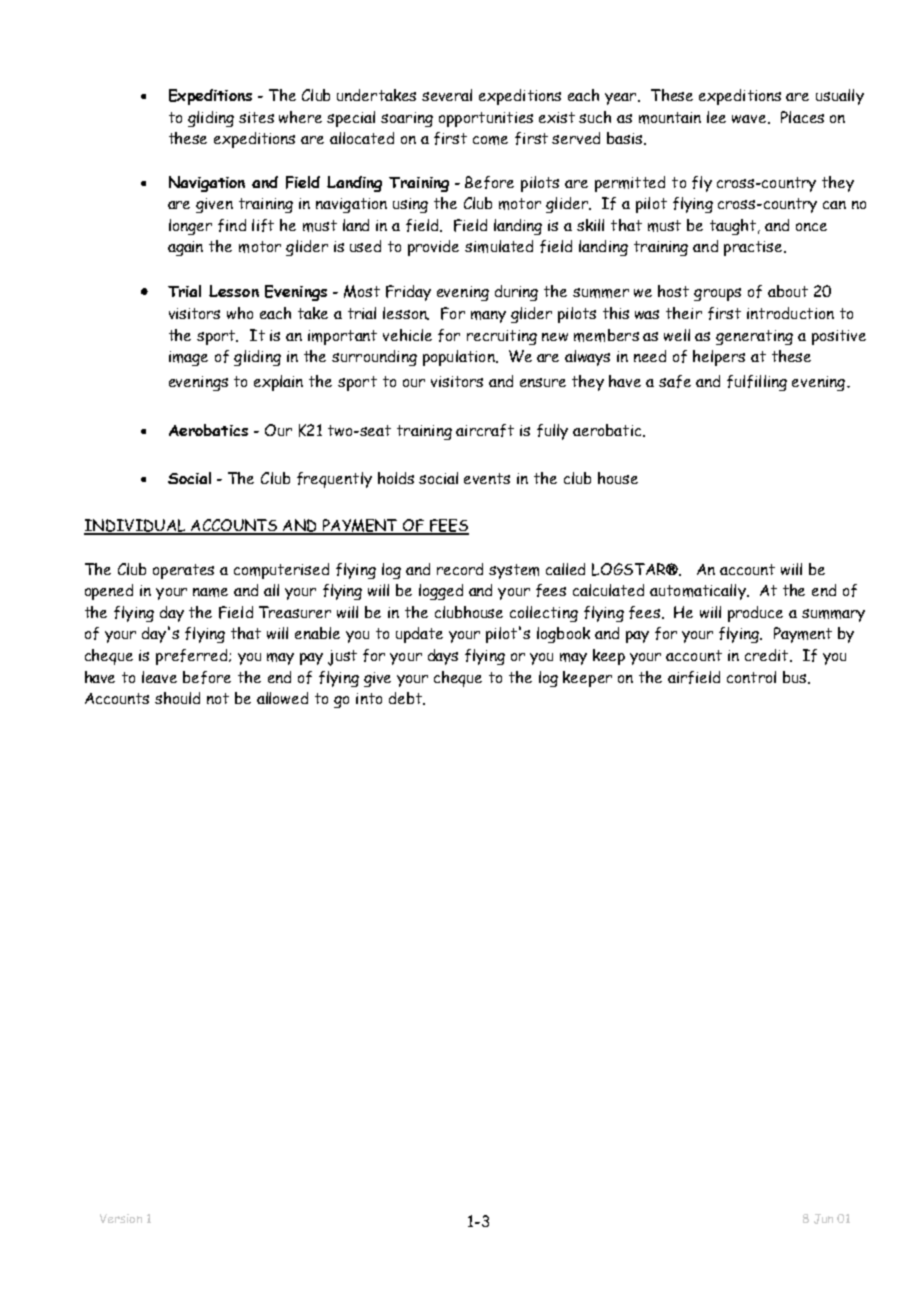 Image resolution: width=924 pixels, height=1308 pixels. I want to click on wave, so click(750, 119).
